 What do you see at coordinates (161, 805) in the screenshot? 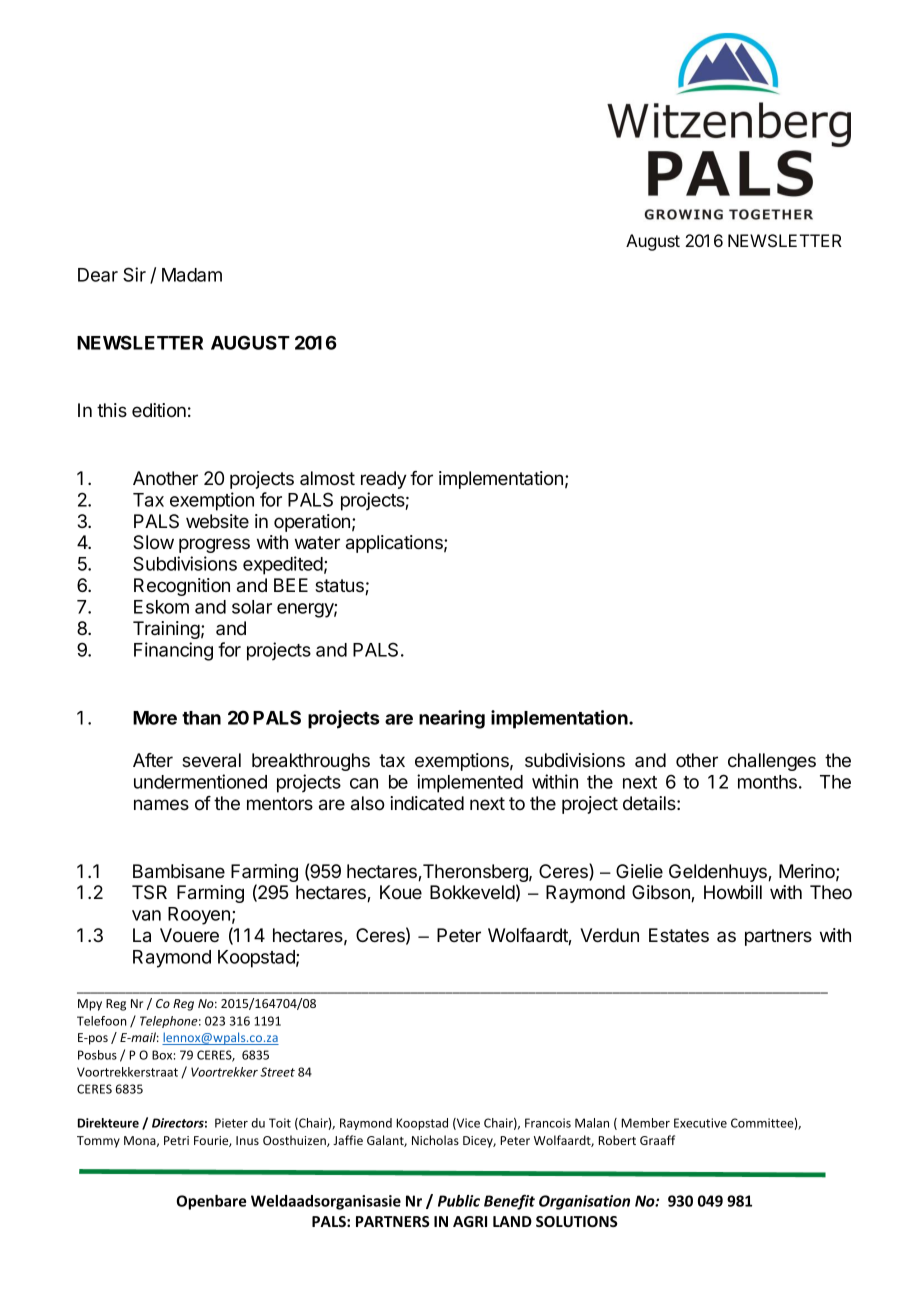
I see `names` at bounding box center [161, 805].
